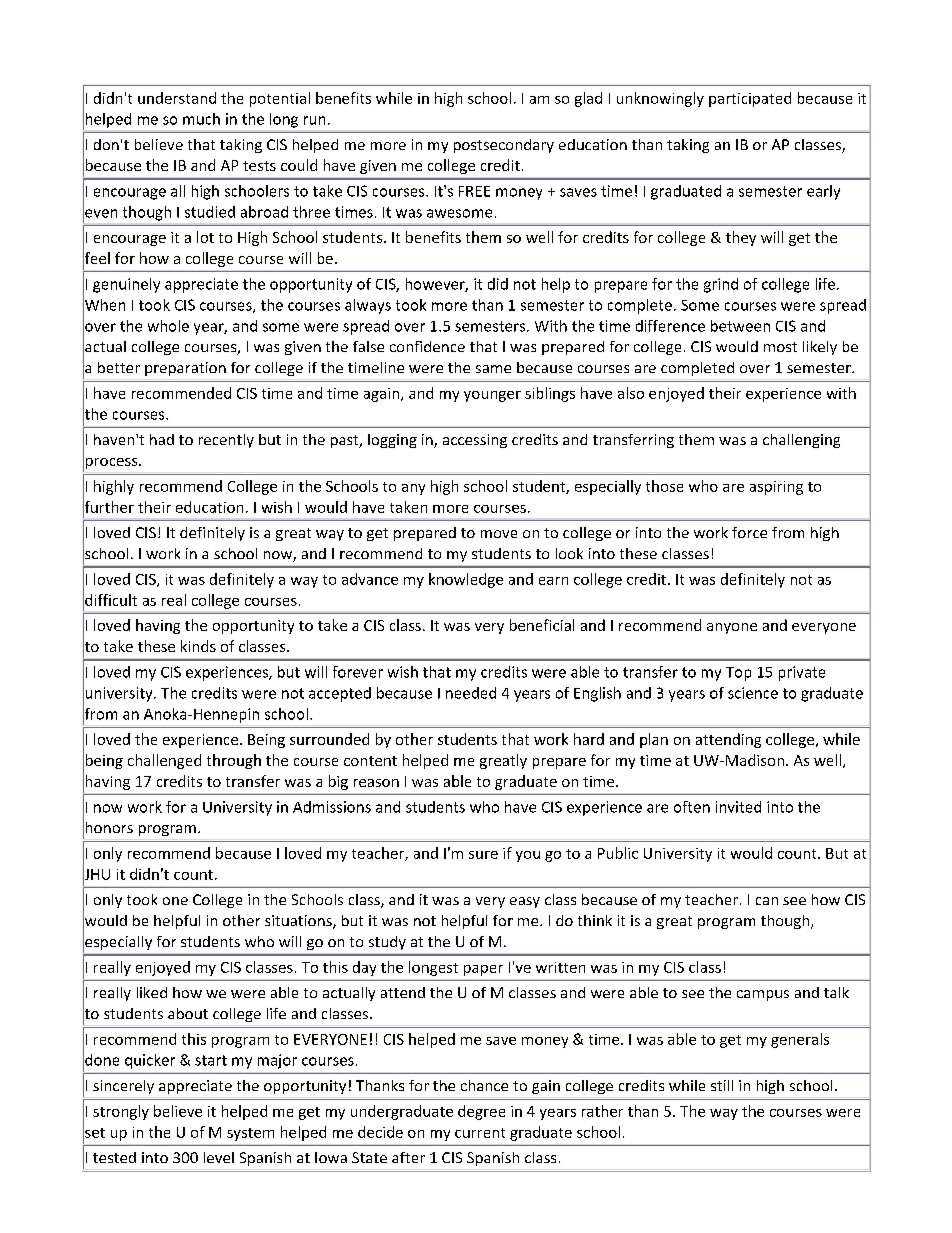 The width and height of the screenshot is (952, 1233). Describe the element at coordinates (750, 99) in the screenshot. I see `participated` at that location.
